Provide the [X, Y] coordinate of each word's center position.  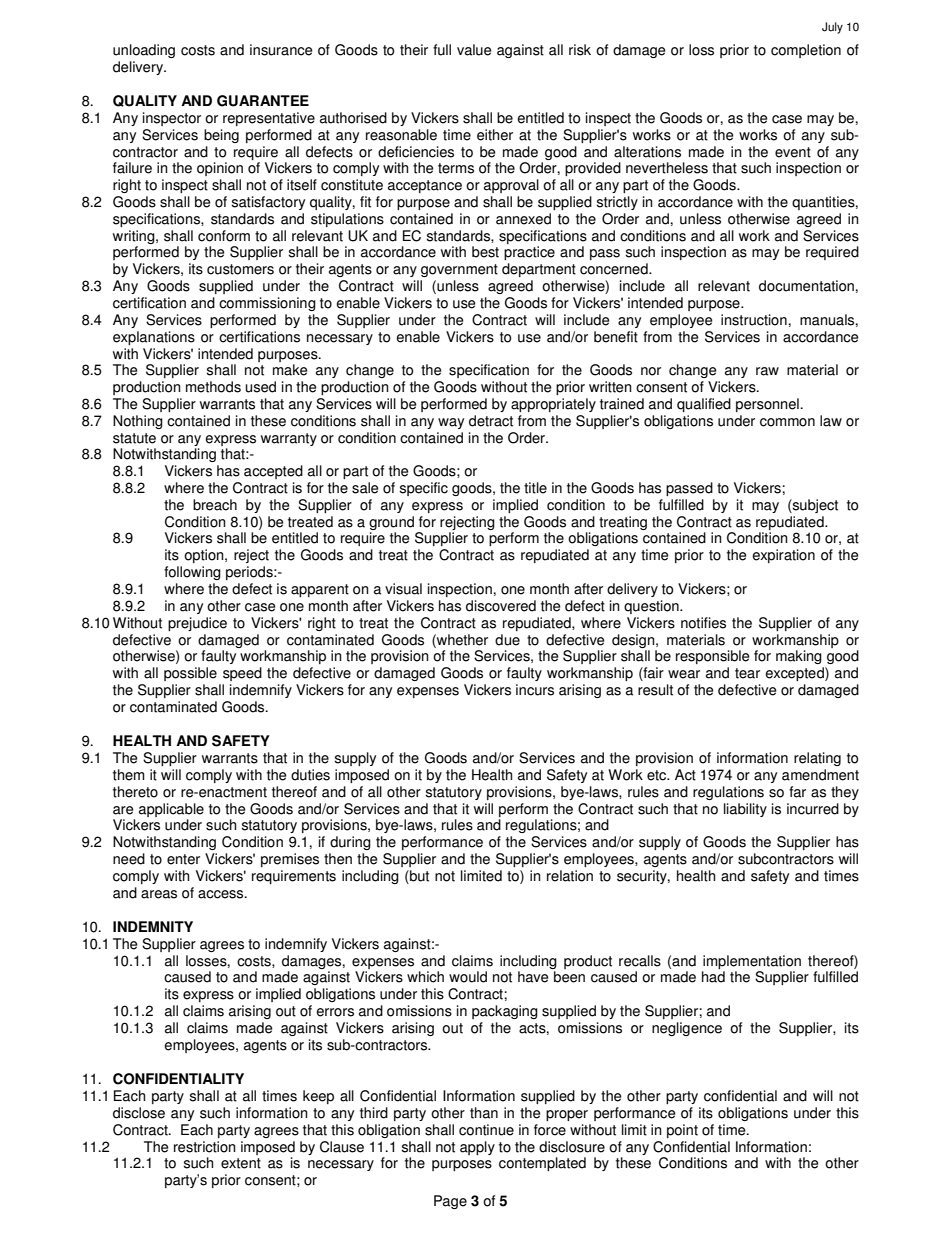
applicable [171, 810]
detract [491, 421]
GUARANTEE [263, 101]
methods [213, 387]
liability [745, 810]
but [418, 877]
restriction [205, 1147]
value [474, 50]
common [787, 422]
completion [806, 51]
